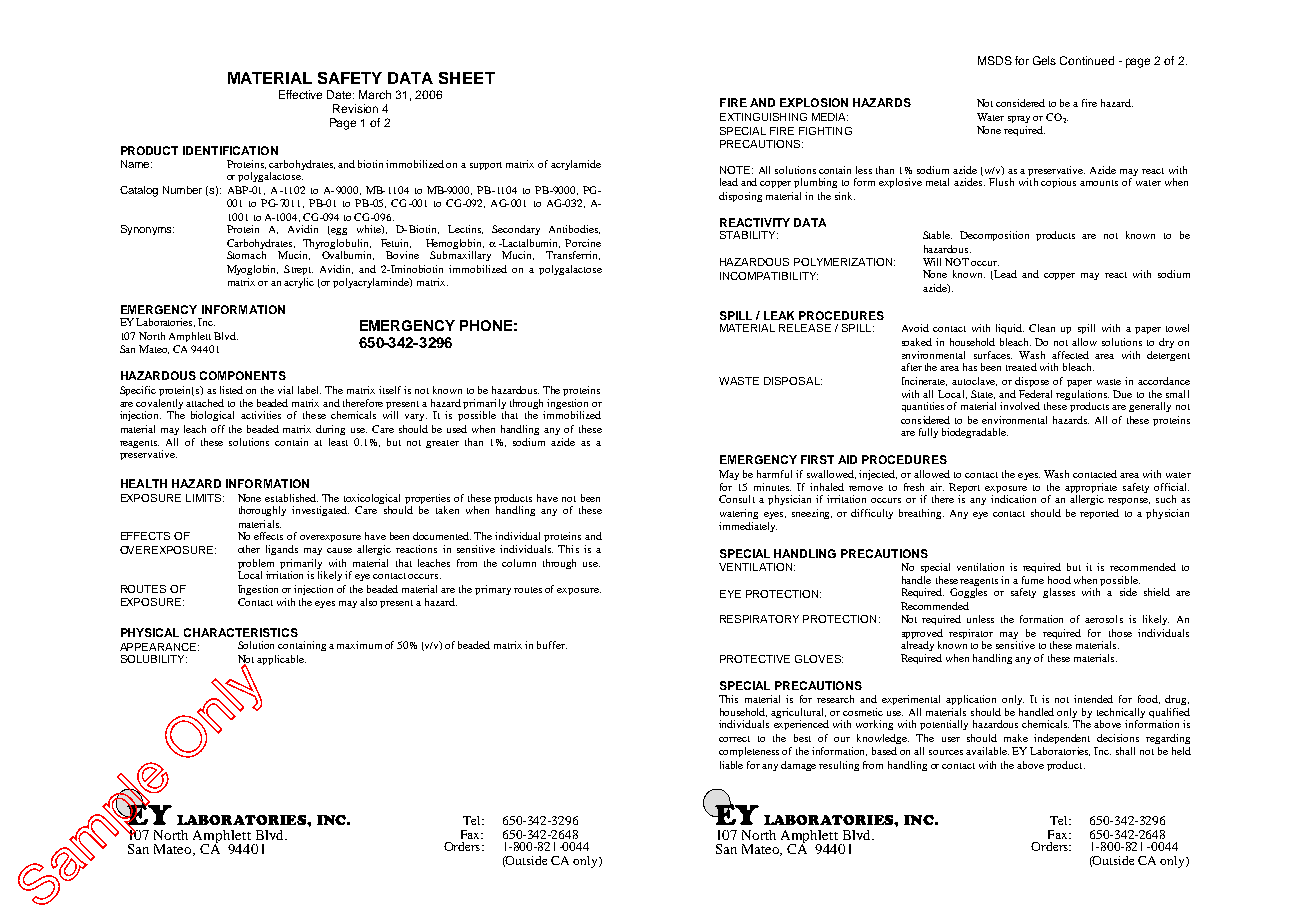 The image size is (1308, 924). Describe the element at coordinates (763, 117) in the screenshot. I see `EXTINGUISHING` at that location.
